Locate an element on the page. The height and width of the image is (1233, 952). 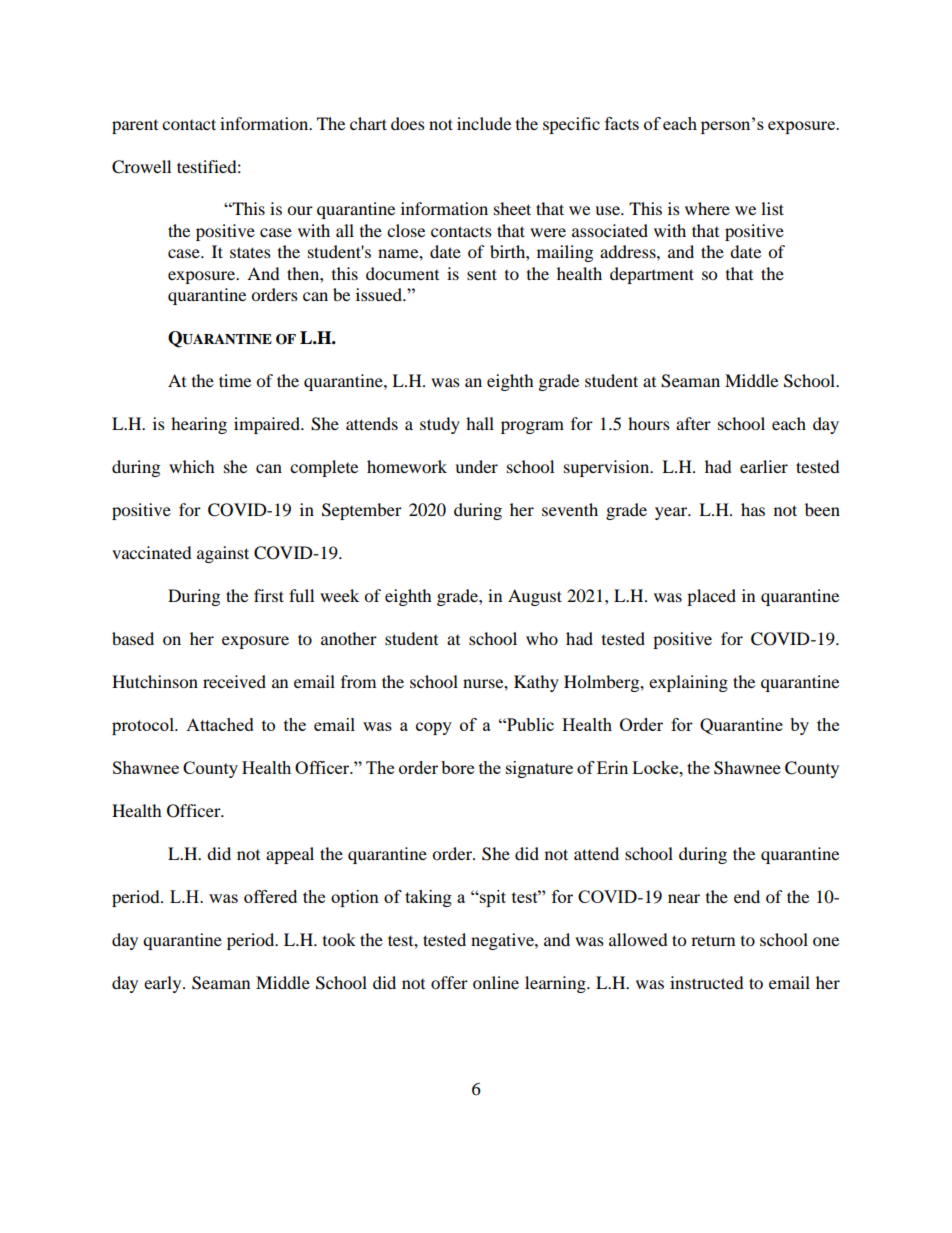
list is located at coordinates (772, 208).
